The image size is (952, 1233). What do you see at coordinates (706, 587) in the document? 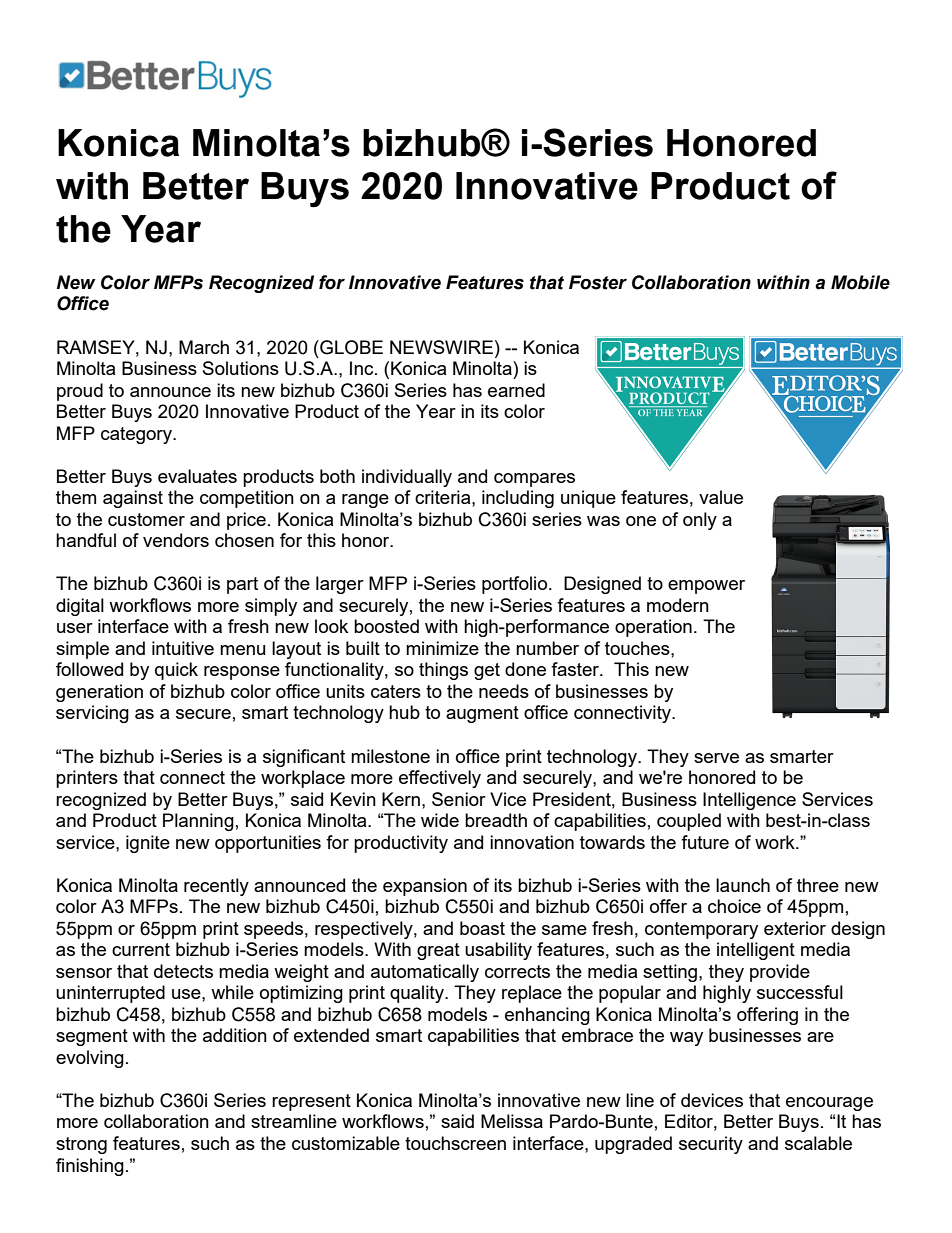
I see `empower` at bounding box center [706, 587].
